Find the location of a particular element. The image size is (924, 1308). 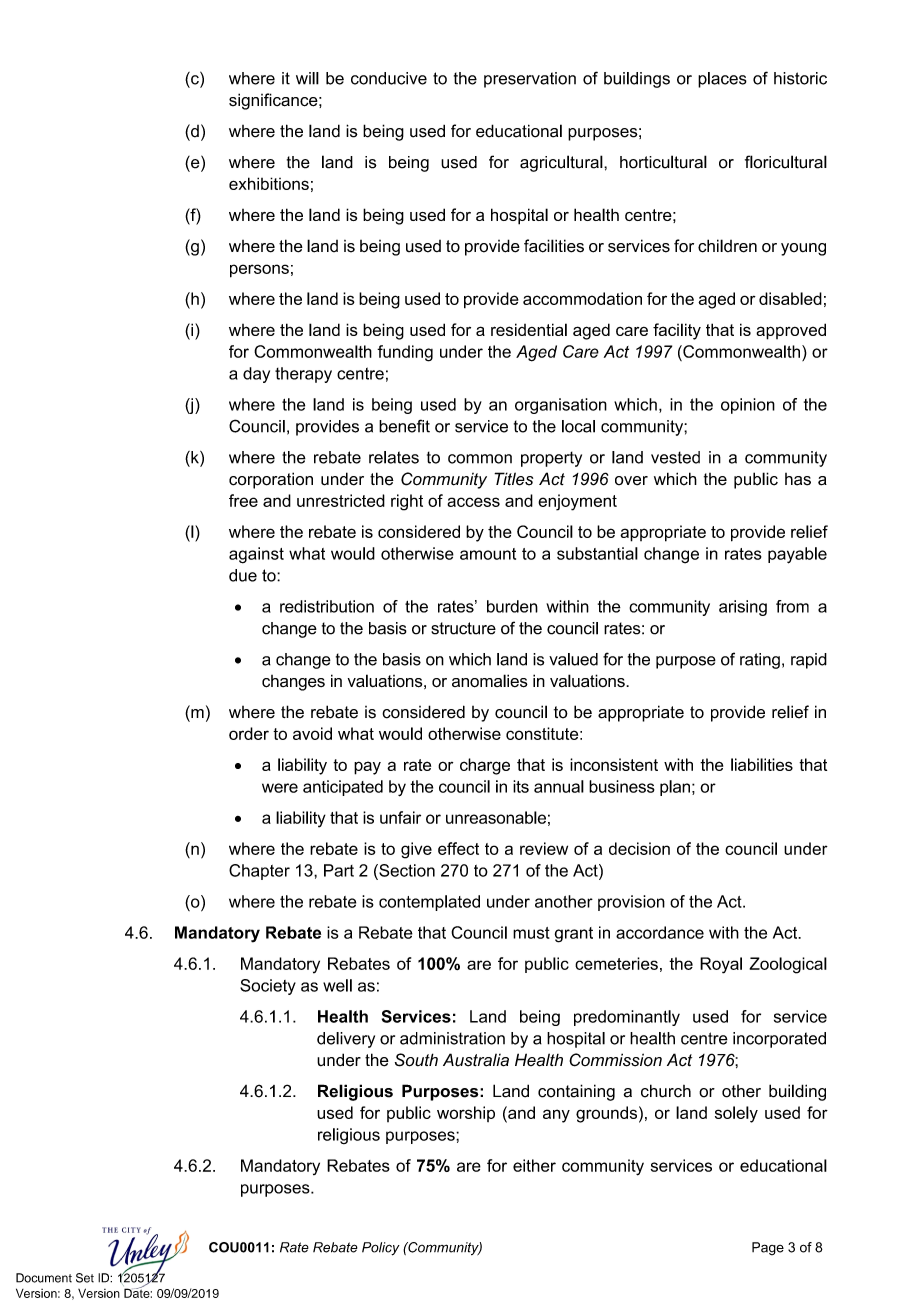

exhibitions is located at coordinates (269, 183).
